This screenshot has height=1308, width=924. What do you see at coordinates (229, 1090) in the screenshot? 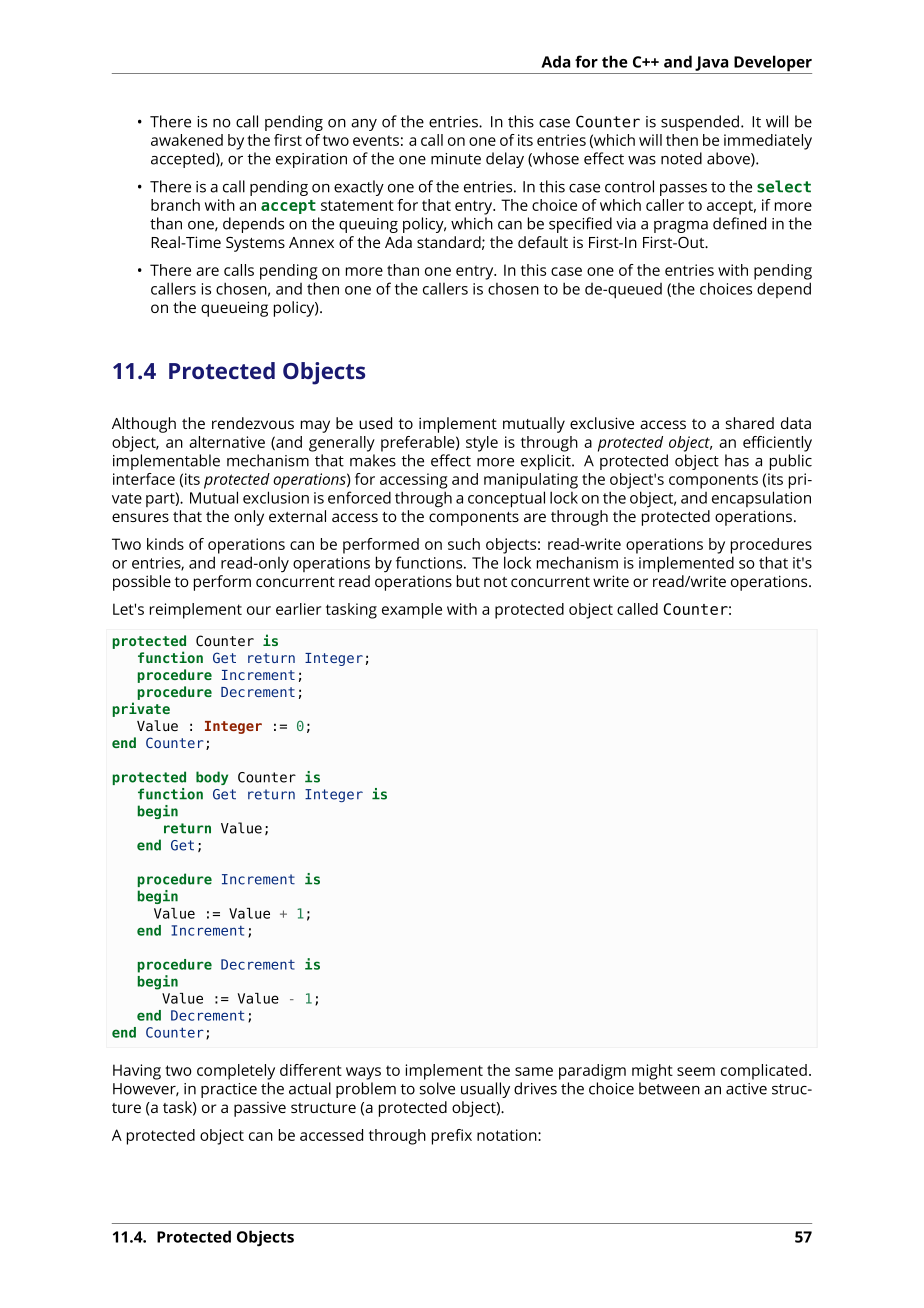
I see `practice` at bounding box center [229, 1090].
